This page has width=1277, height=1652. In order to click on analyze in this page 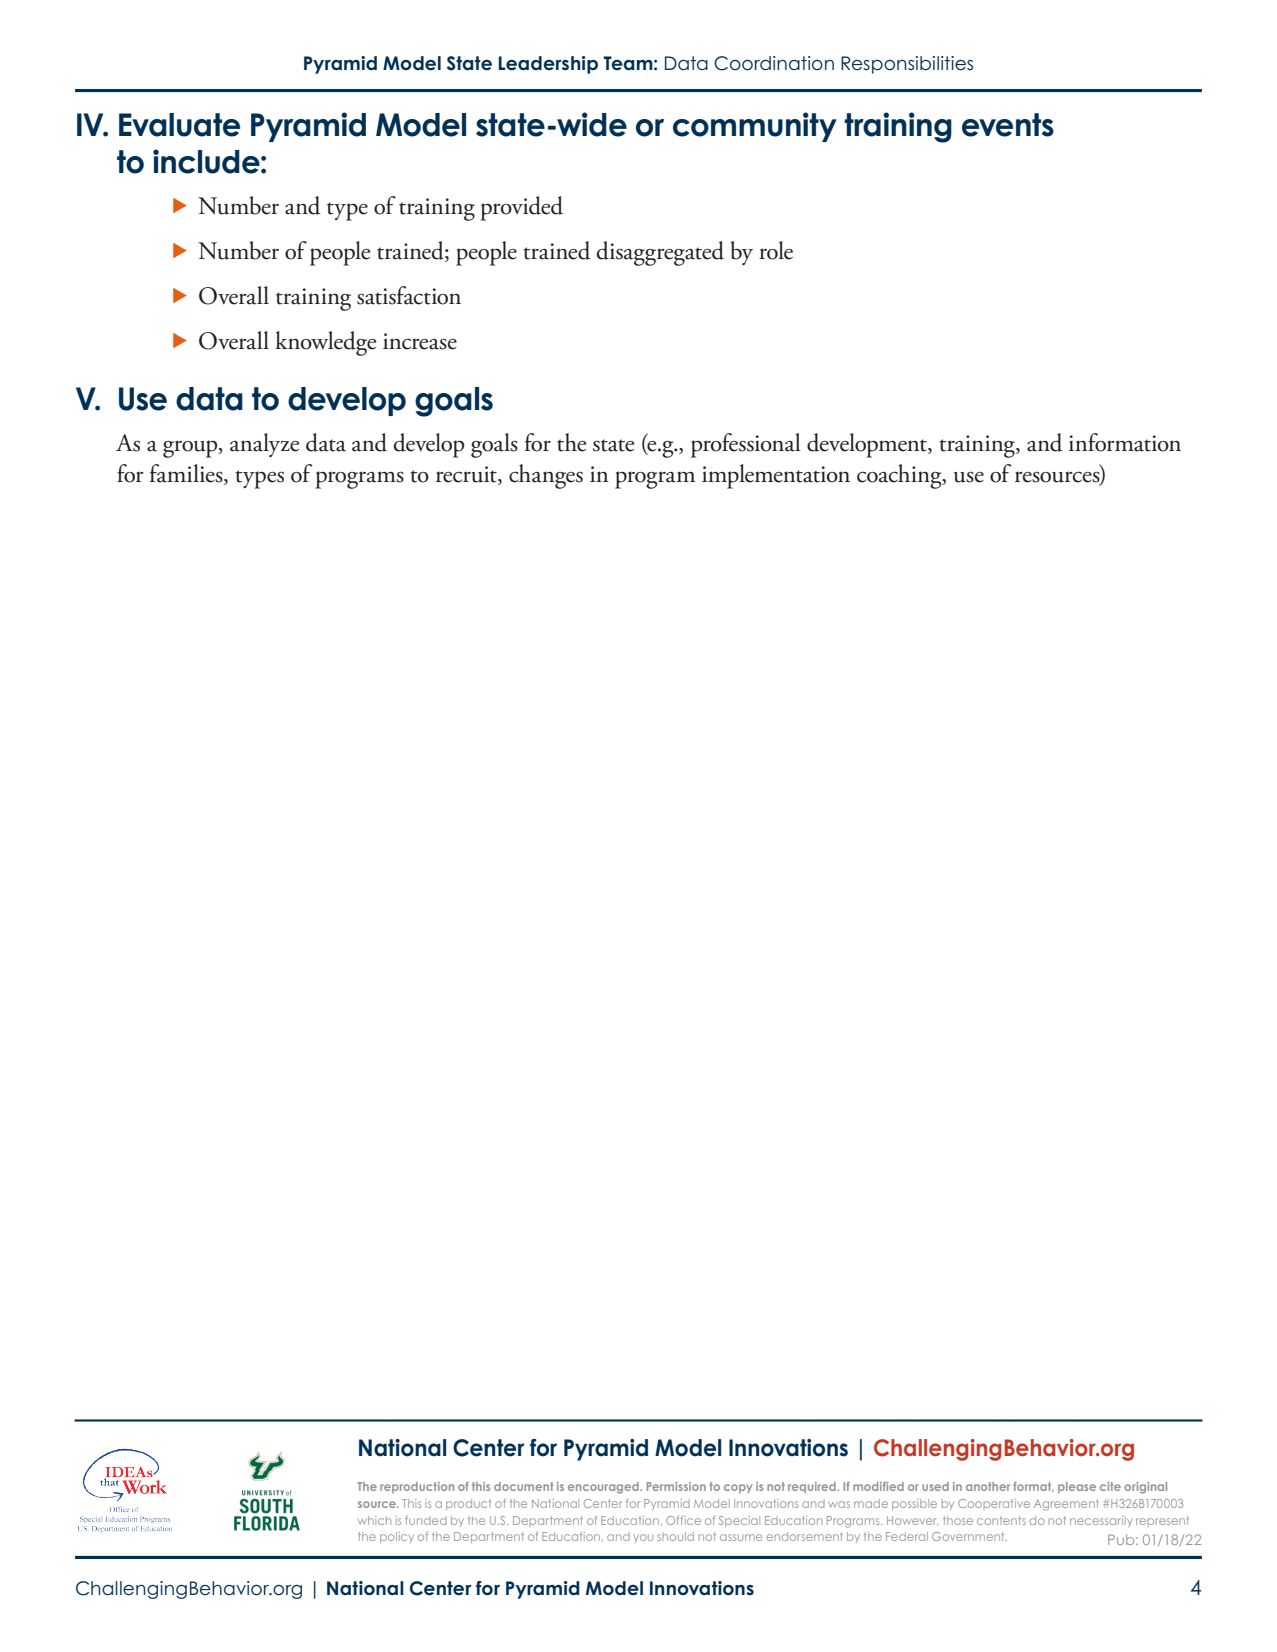, I will do `click(264, 445)`.
